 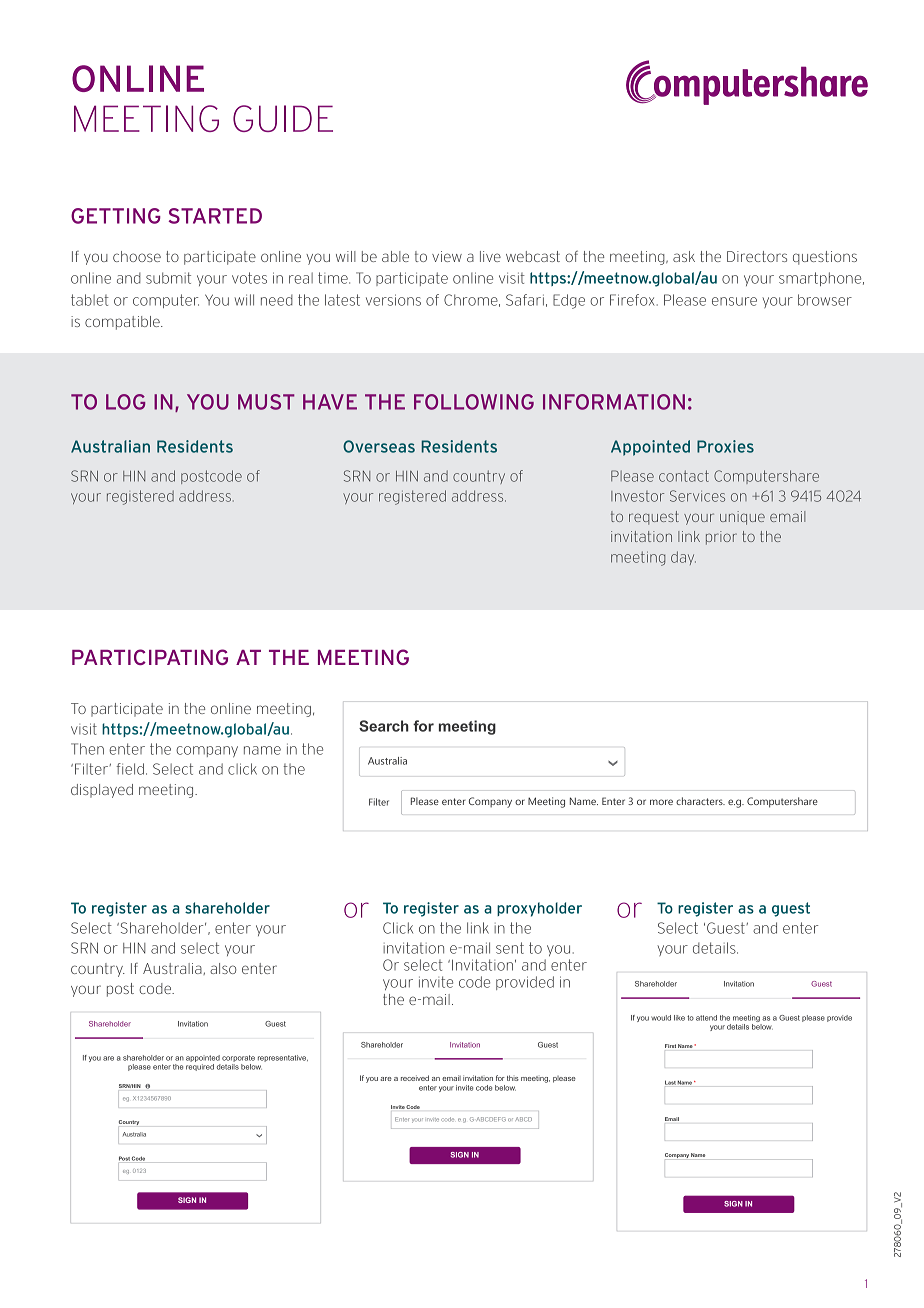 What do you see at coordinates (683, 558) in the screenshot?
I see `day` at bounding box center [683, 558].
